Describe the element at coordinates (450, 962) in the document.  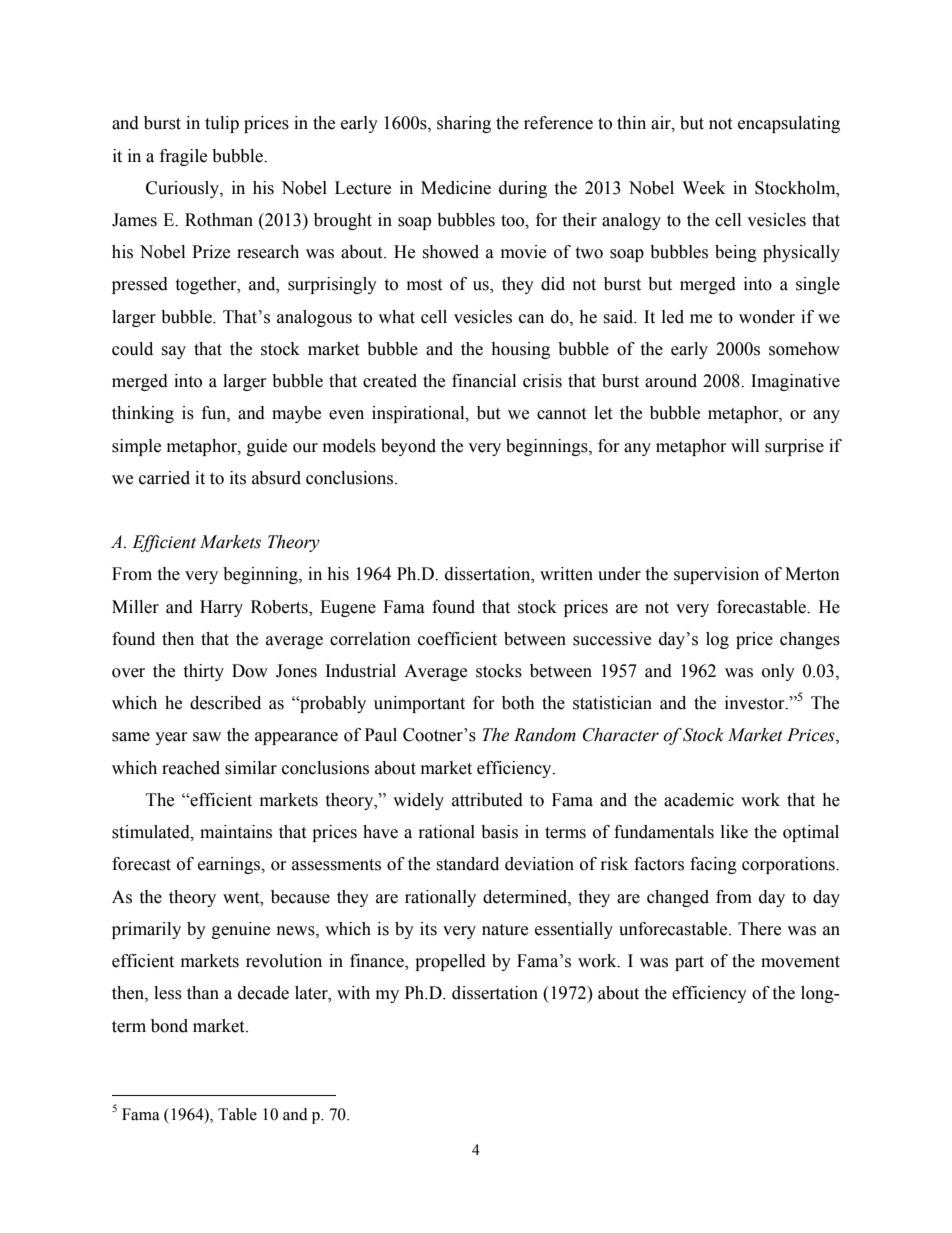
I see `propelled` at that location.
